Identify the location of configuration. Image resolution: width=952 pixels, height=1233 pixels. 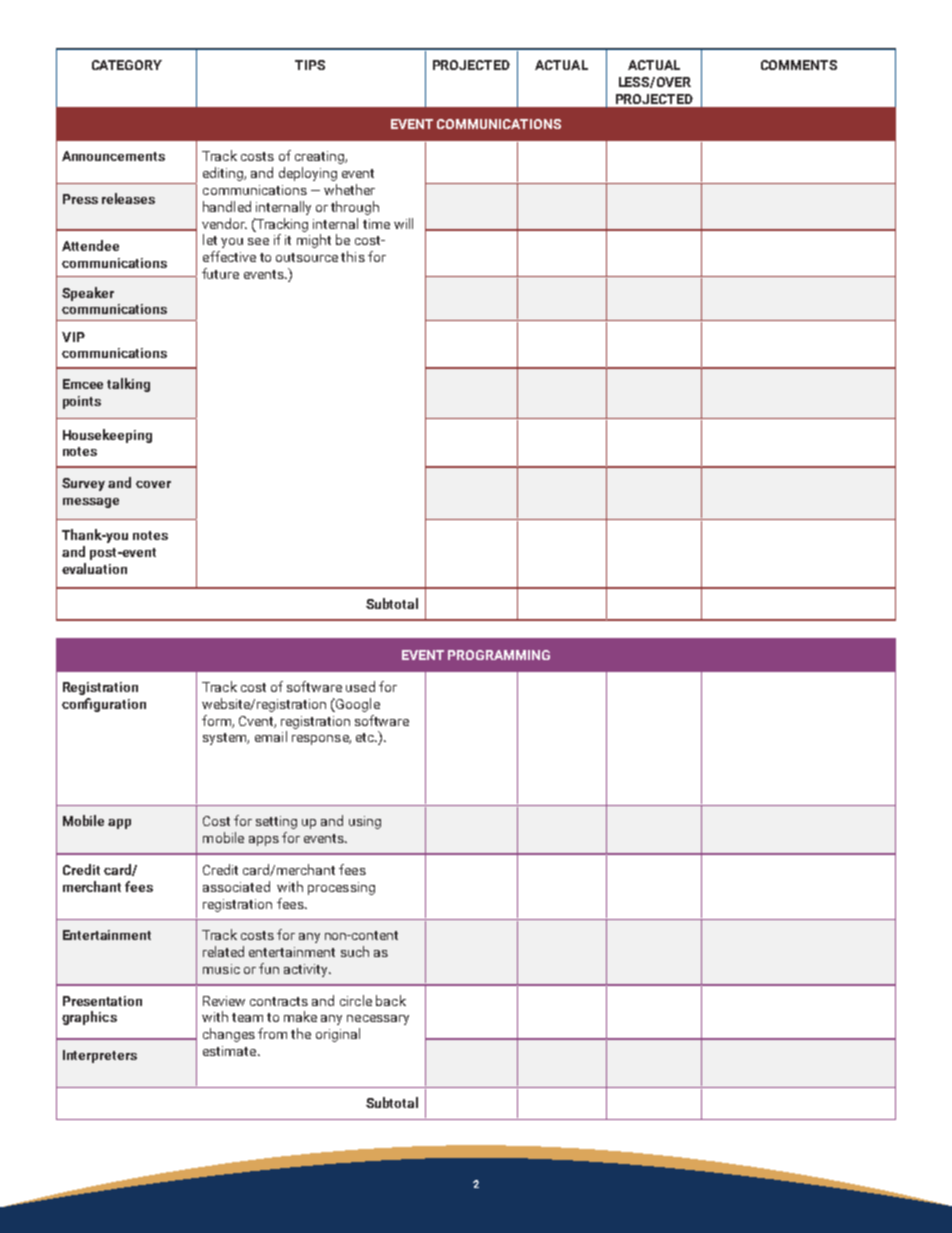
(104, 705).
